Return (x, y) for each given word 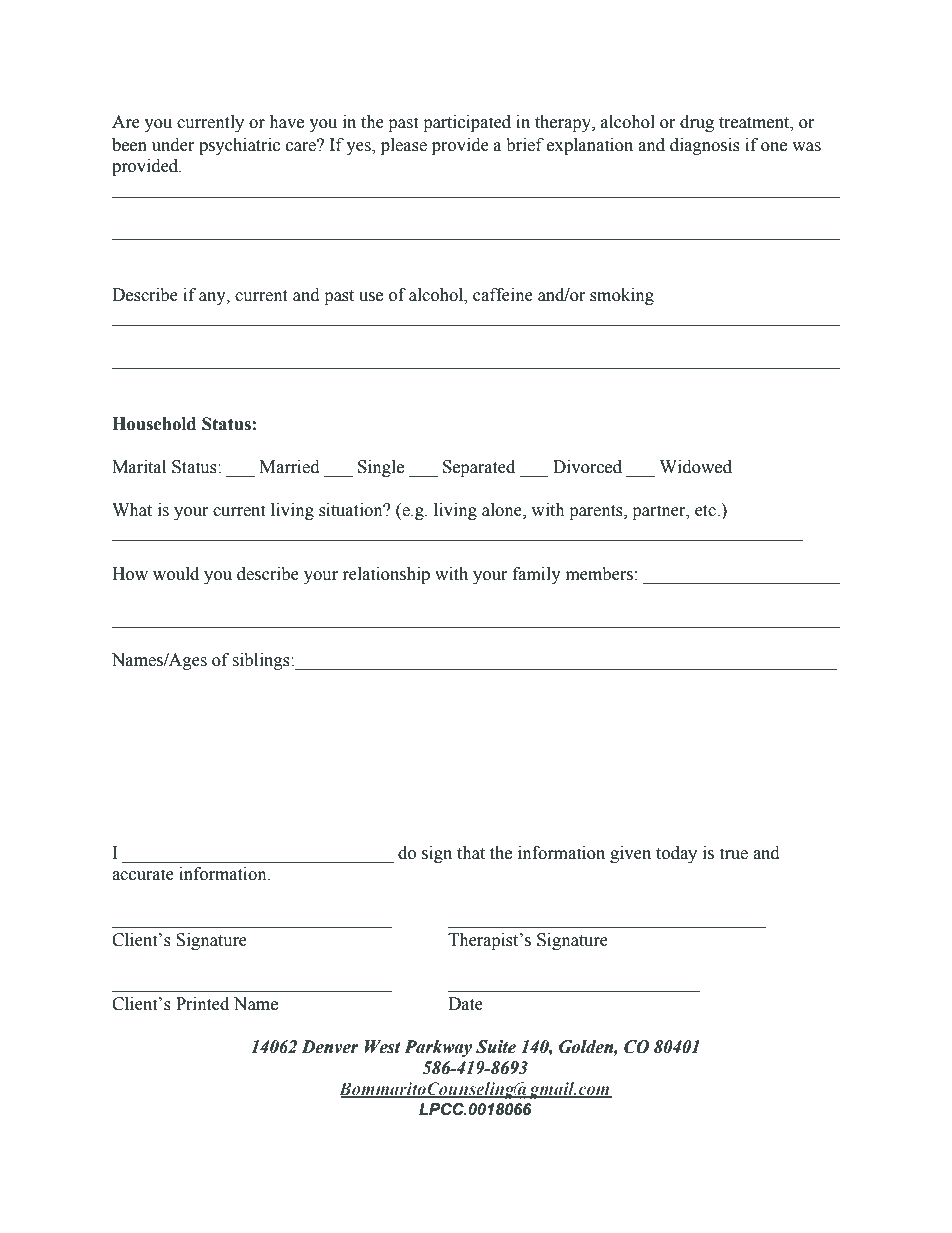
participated (467, 123)
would (176, 574)
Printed (202, 1004)
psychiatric (239, 146)
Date (465, 1004)
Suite (496, 1047)
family (537, 575)
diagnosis (705, 146)
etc (706, 511)
